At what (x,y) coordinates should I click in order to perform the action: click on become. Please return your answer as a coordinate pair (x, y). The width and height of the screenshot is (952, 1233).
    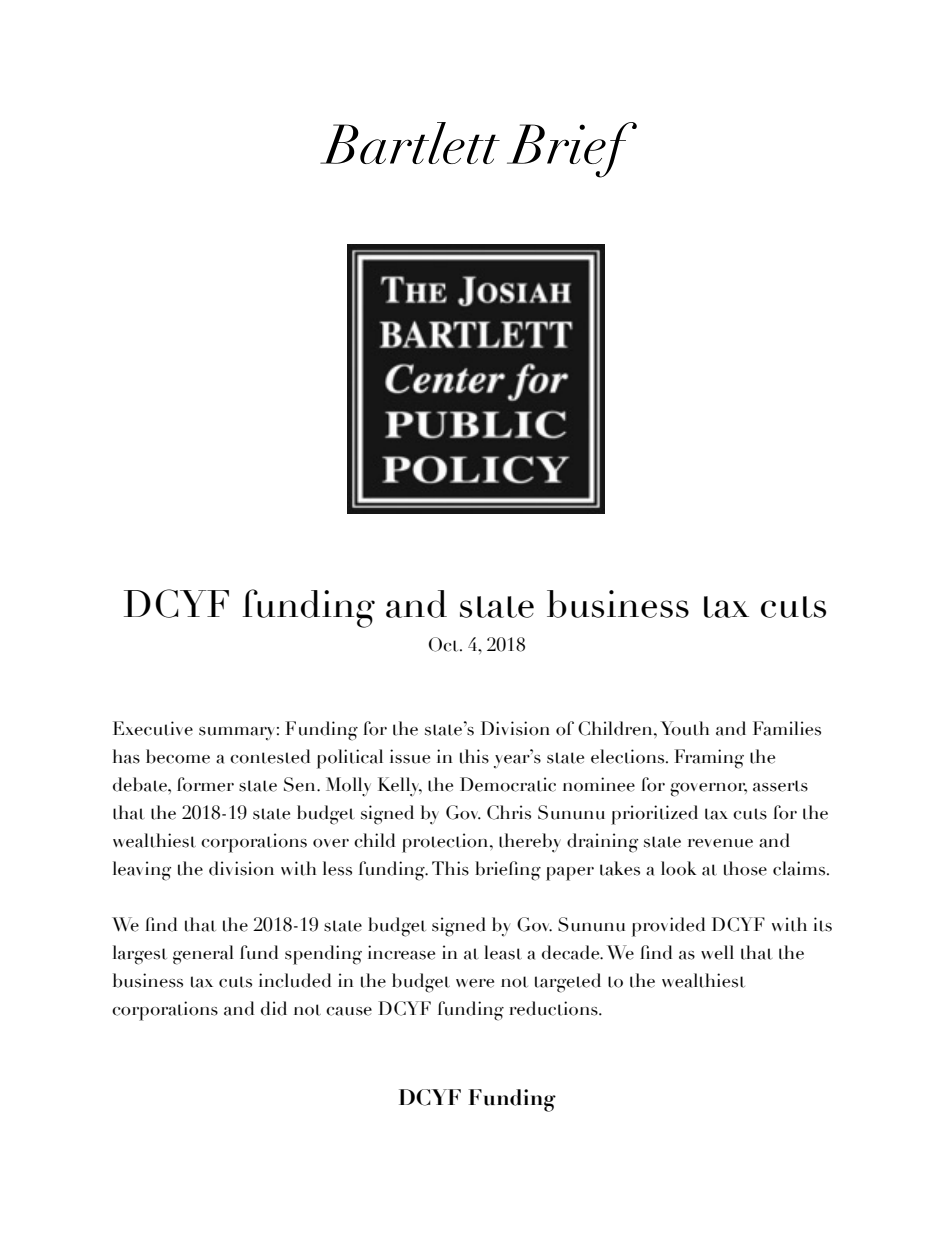
    Looking at the image, I should click on (178, 756).
